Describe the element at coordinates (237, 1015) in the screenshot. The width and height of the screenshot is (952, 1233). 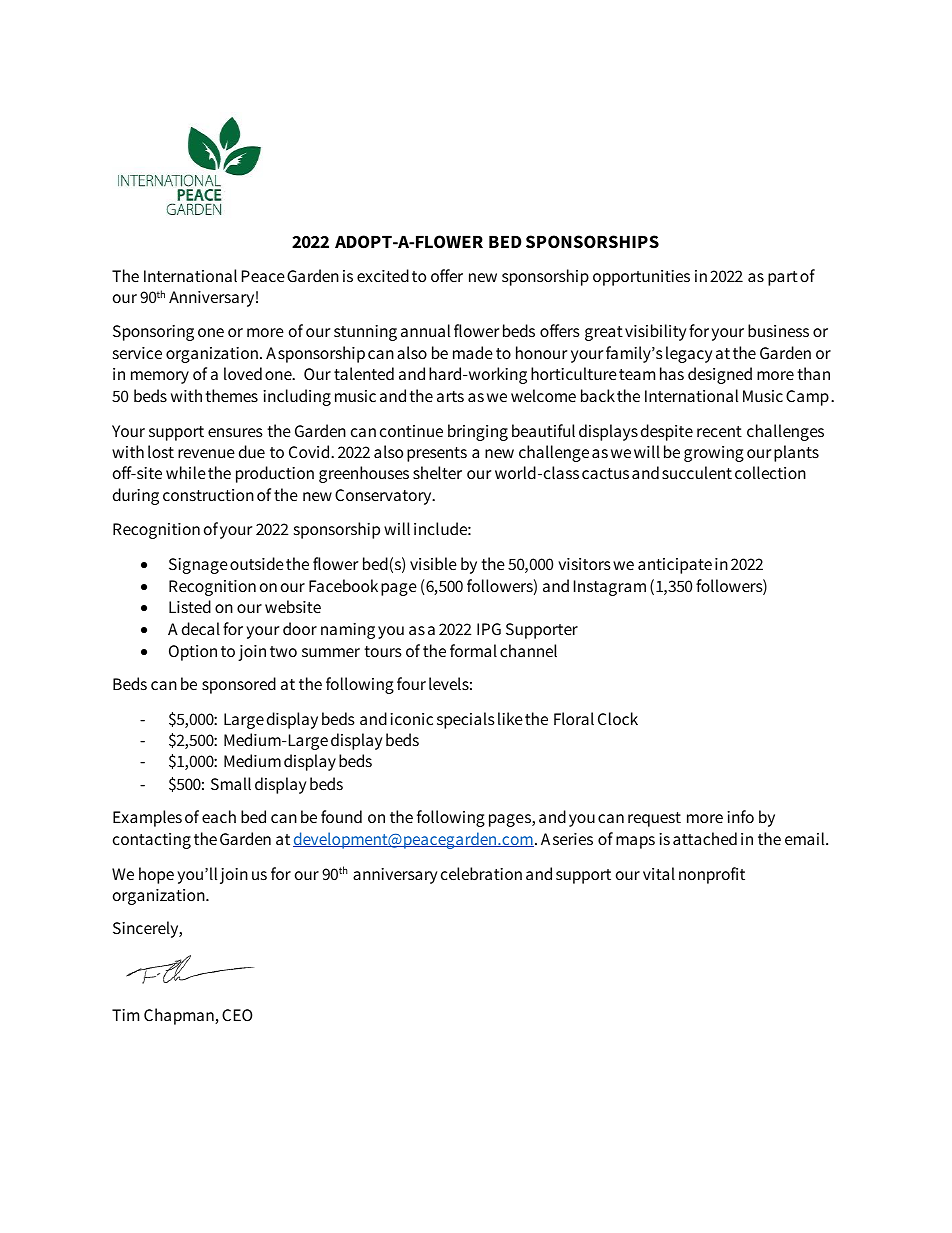
I see `CEO` at that location.
